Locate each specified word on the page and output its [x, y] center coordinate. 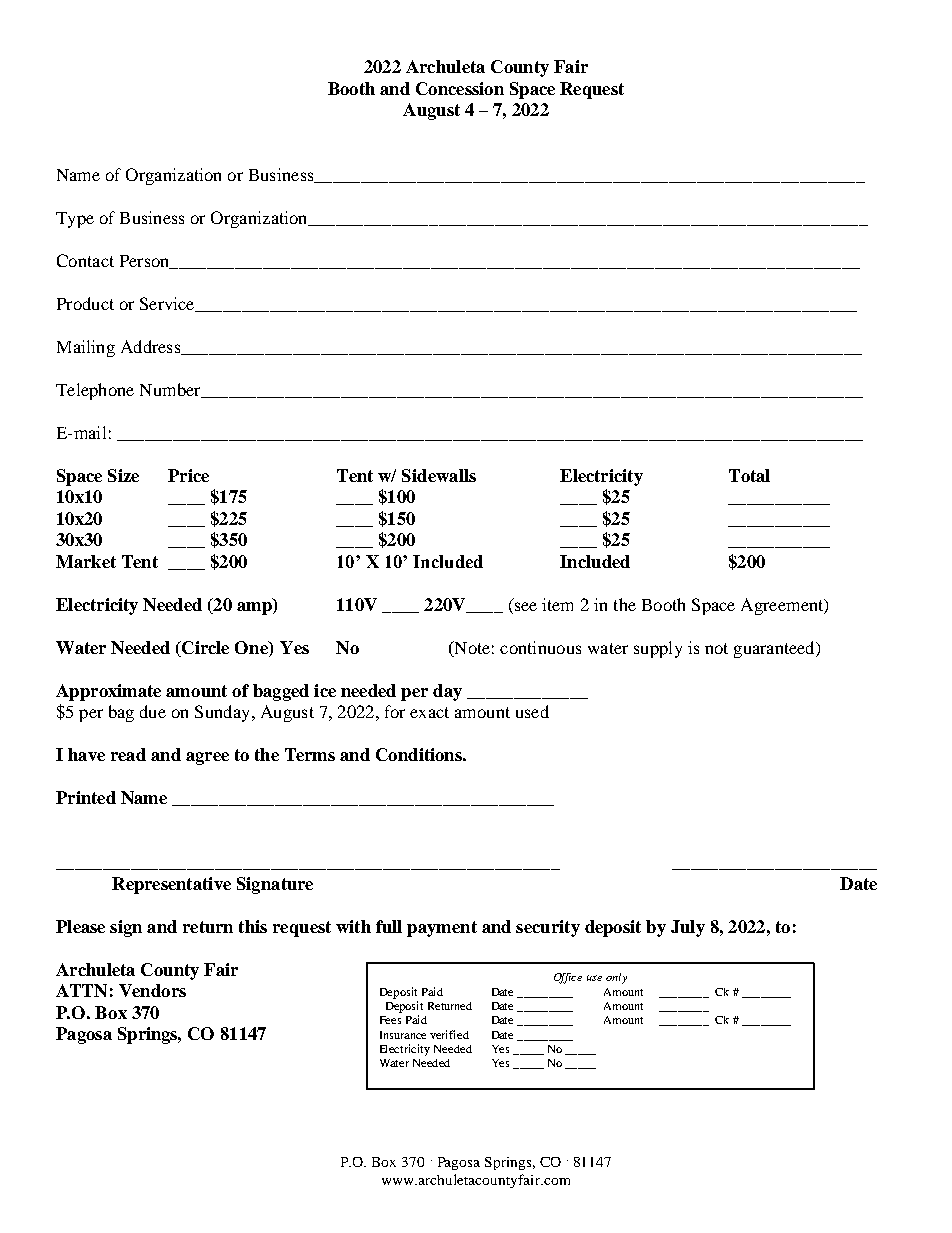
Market [86, 561]
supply [658, 649]
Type [75, 220]
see [526, 606]
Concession [460, 88]
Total [749, 475]
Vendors [152, 990]
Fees [390, 1020]
